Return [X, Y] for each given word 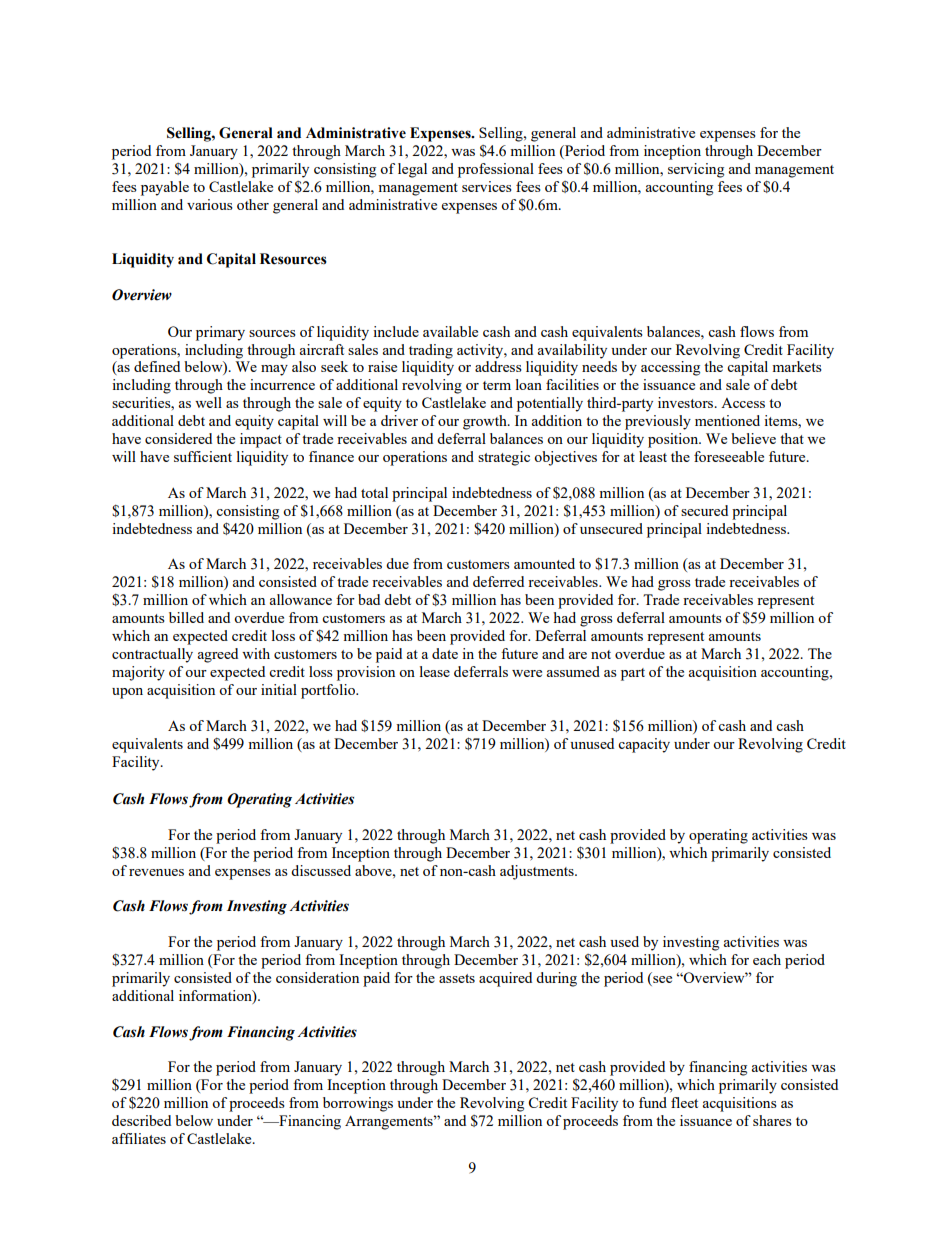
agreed [218, 655]
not [601, 654]
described [141, 1120]
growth [486, 422]
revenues [156, 872]
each [767, 959]
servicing [696, 170]
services [487, 186]
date [445, 653]
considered [178, 438]
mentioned [727, 420]
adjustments [538, 872]
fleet [684, 1102]
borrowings [358, 1104]
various [210, 204]
